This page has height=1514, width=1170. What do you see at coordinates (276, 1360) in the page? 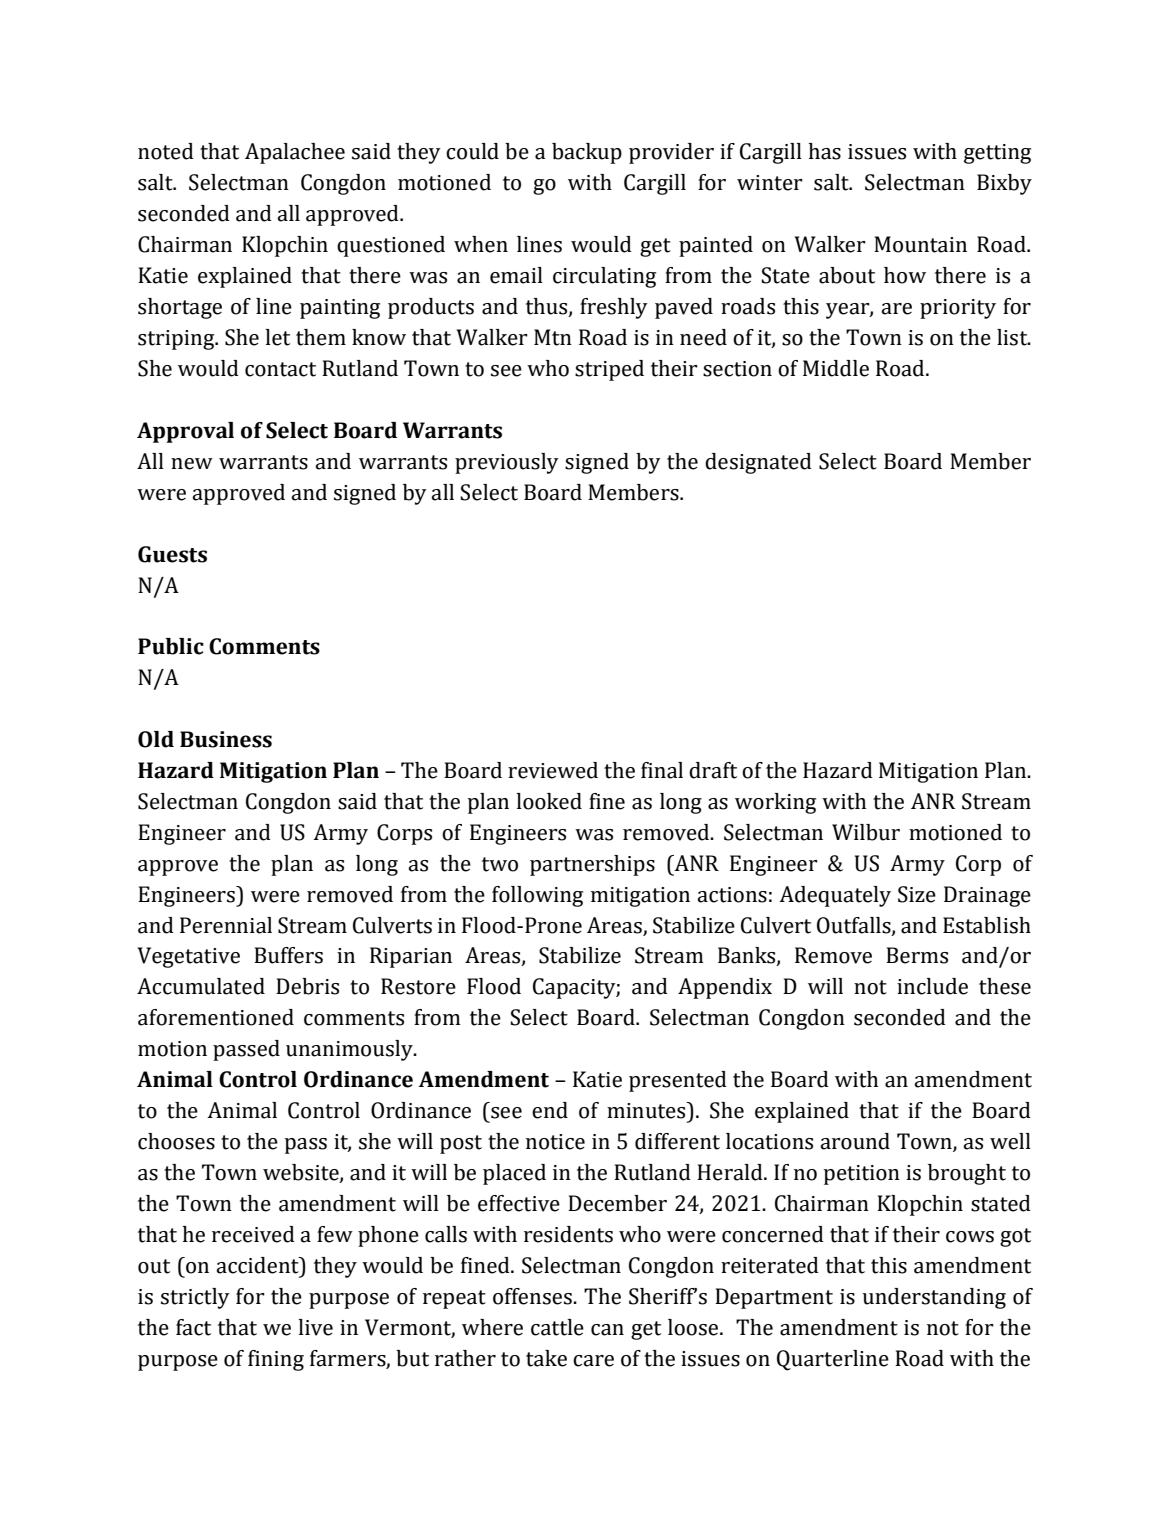
I see `fining` at bounding box center [276, 1360].
